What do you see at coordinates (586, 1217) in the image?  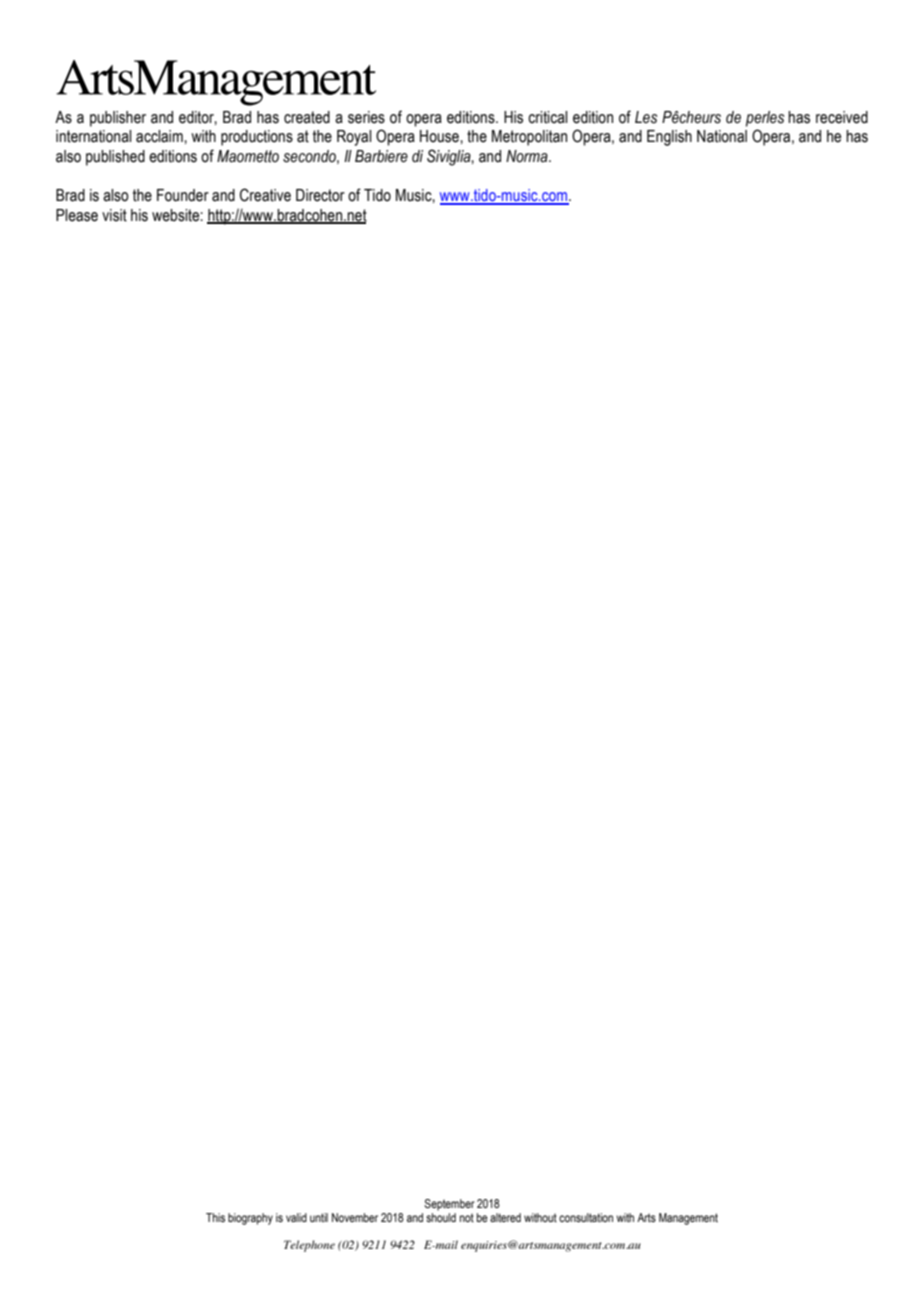 I see `consultation` at bounding box center [586, 1217].
